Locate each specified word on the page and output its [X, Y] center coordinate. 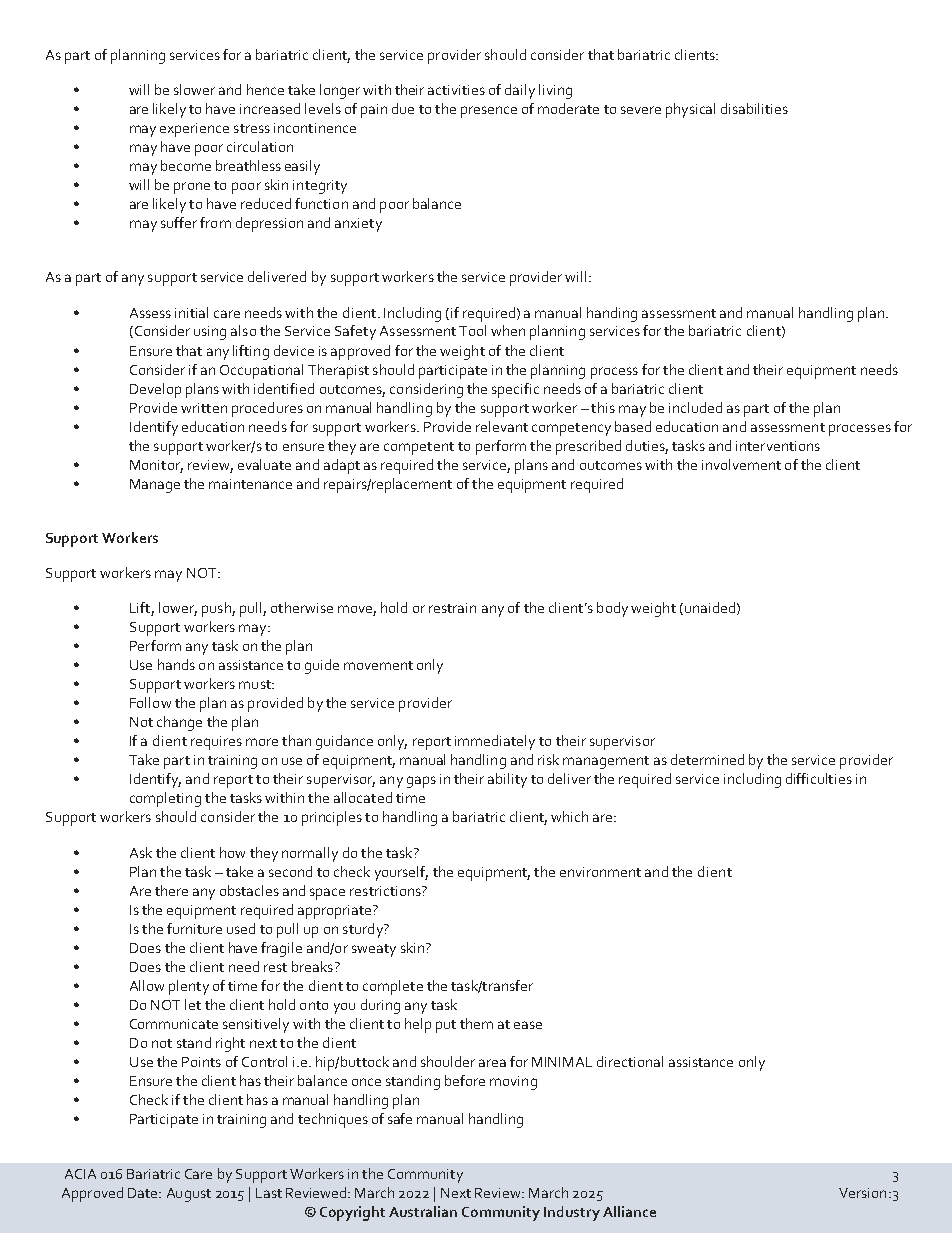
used [241, 928]
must [256, 684]
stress [252, 128]
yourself [401, 873]
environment [600, 872]
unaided [710, 607]
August [189, 1195]
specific [515, 390]
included [695, 407]
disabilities [754, 108]
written [204, 408]
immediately [495, 742]
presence [489, 112]
